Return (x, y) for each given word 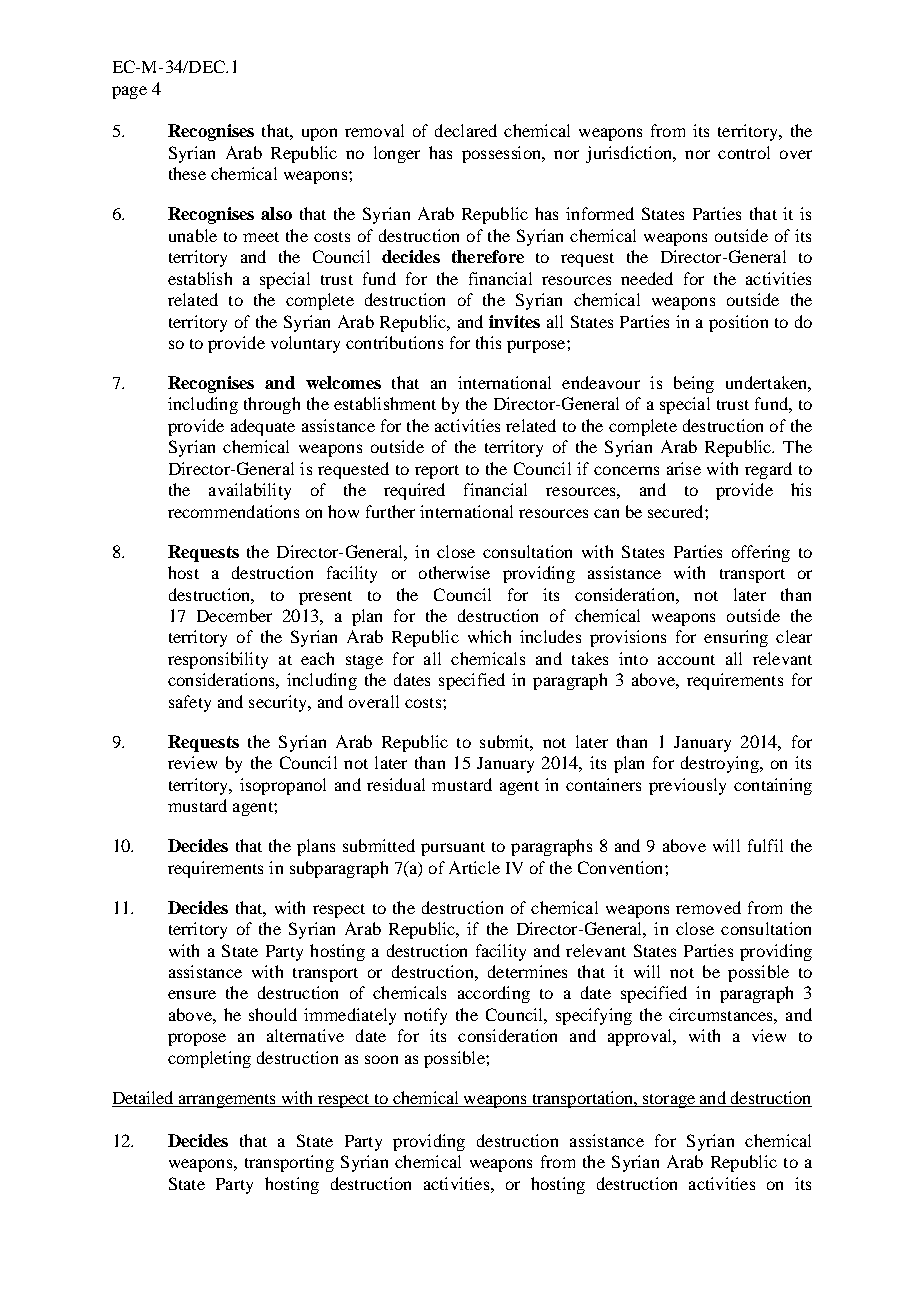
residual (396, 784)
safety (190, 703)
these (187, 173)
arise (684, 468)
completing (209, 1059)
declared (466, 130)
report (437, 472)
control (744, 152)
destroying (721, 764)
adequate (263, 427)
